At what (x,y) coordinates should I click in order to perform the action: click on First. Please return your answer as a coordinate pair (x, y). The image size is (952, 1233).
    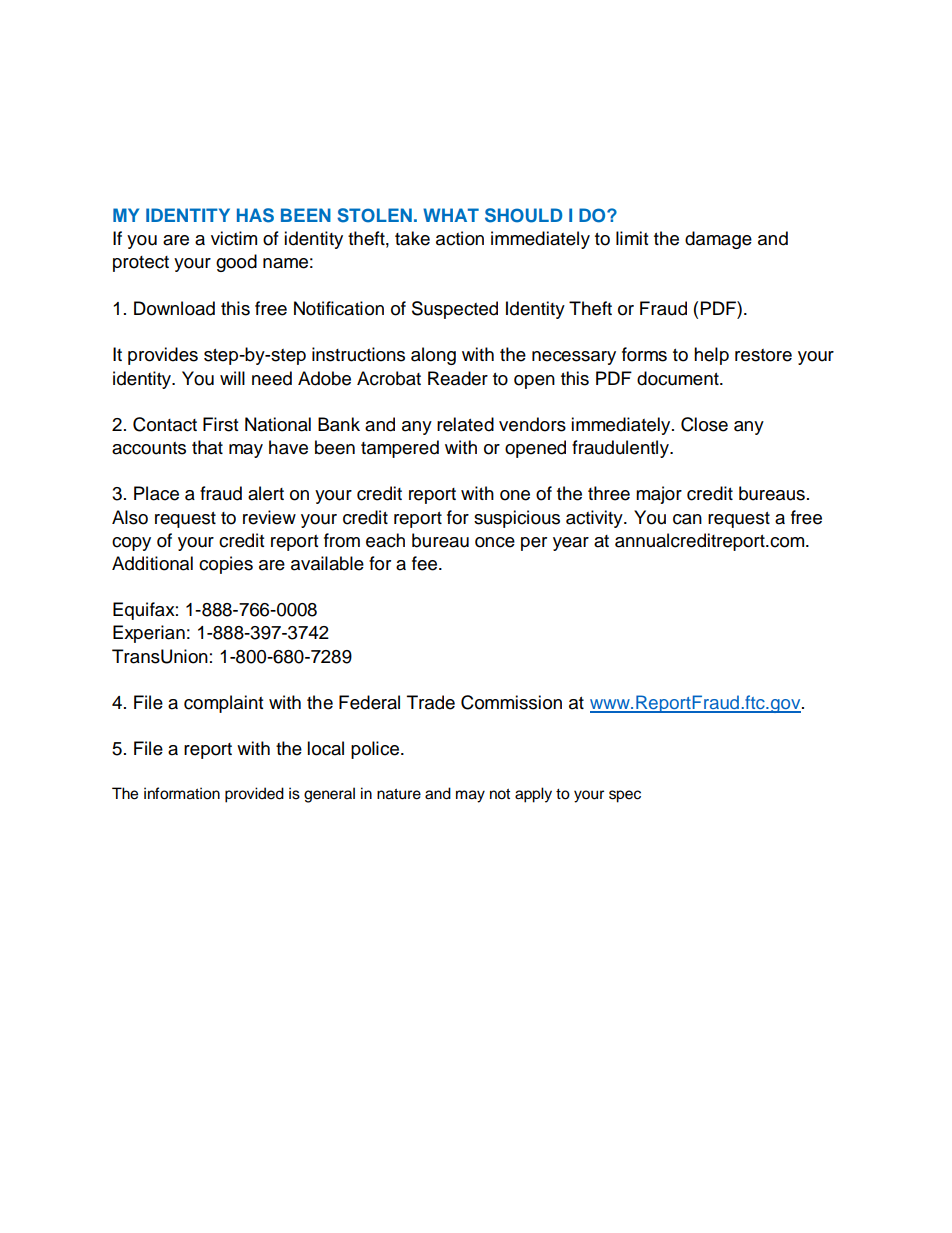
    Looking at the image, I should click on (220, 424).
